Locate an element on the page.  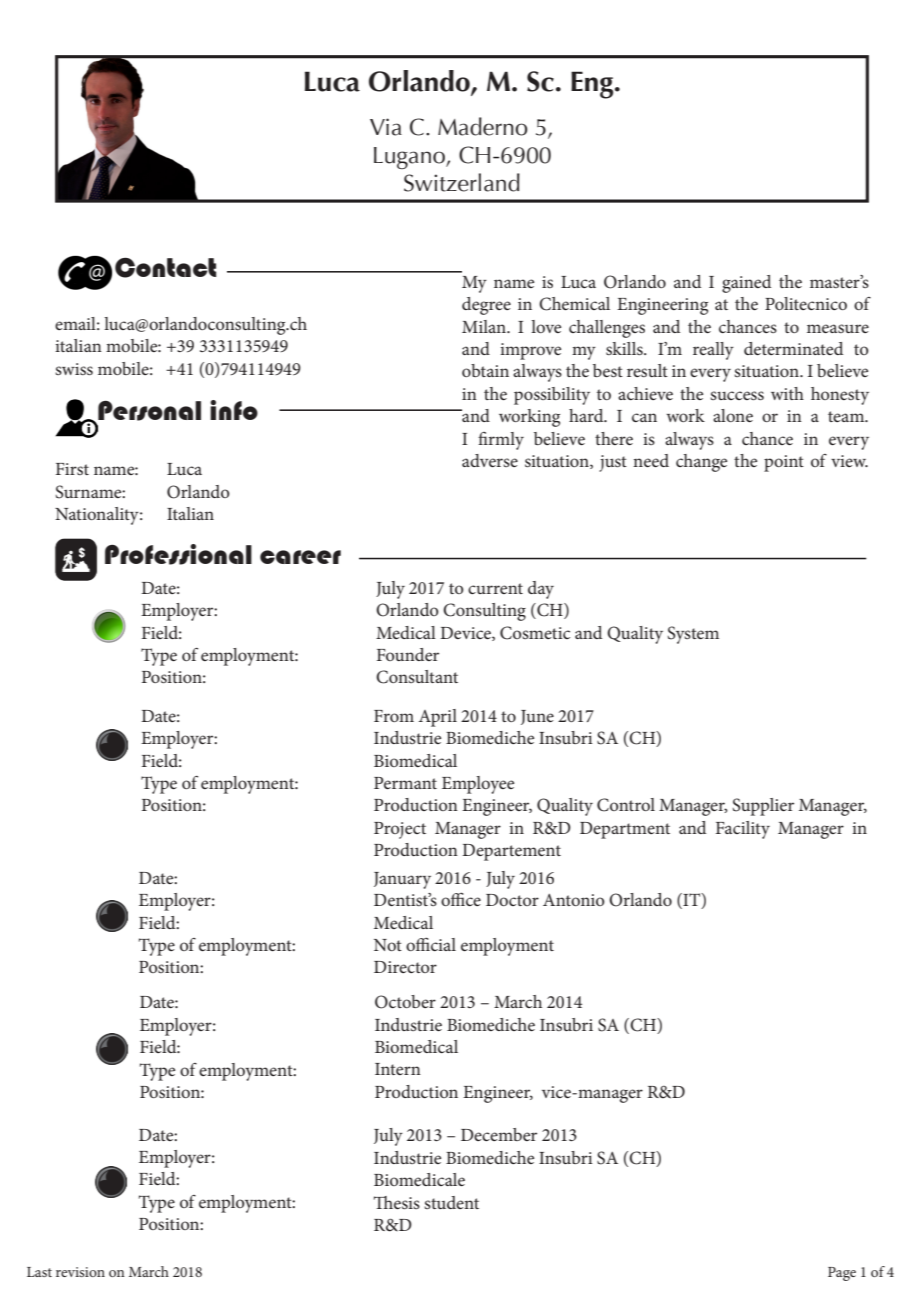
Doctor is located at coordinates (512, 900).
